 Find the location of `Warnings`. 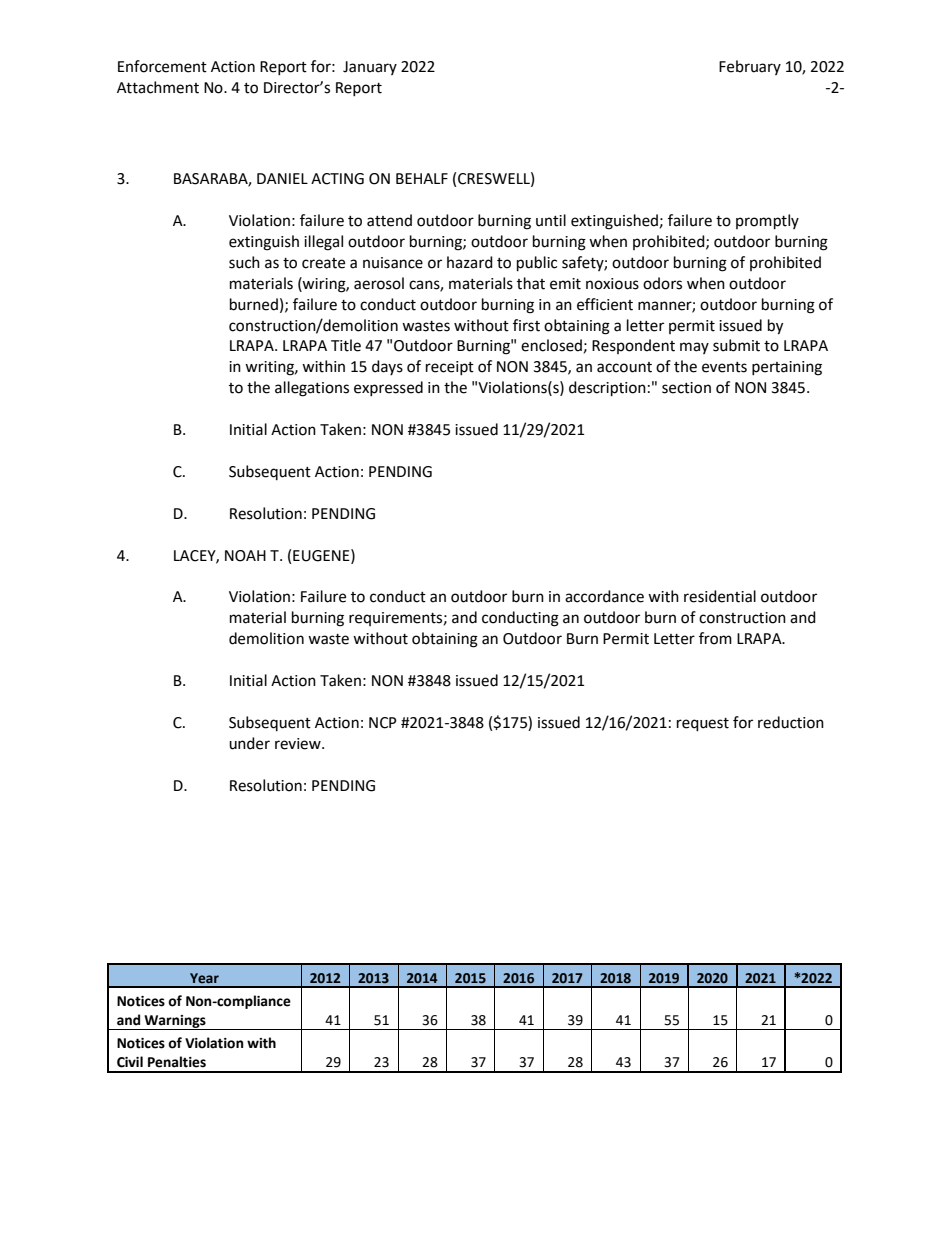

Warnings is located at coordinates (175, 1022).
